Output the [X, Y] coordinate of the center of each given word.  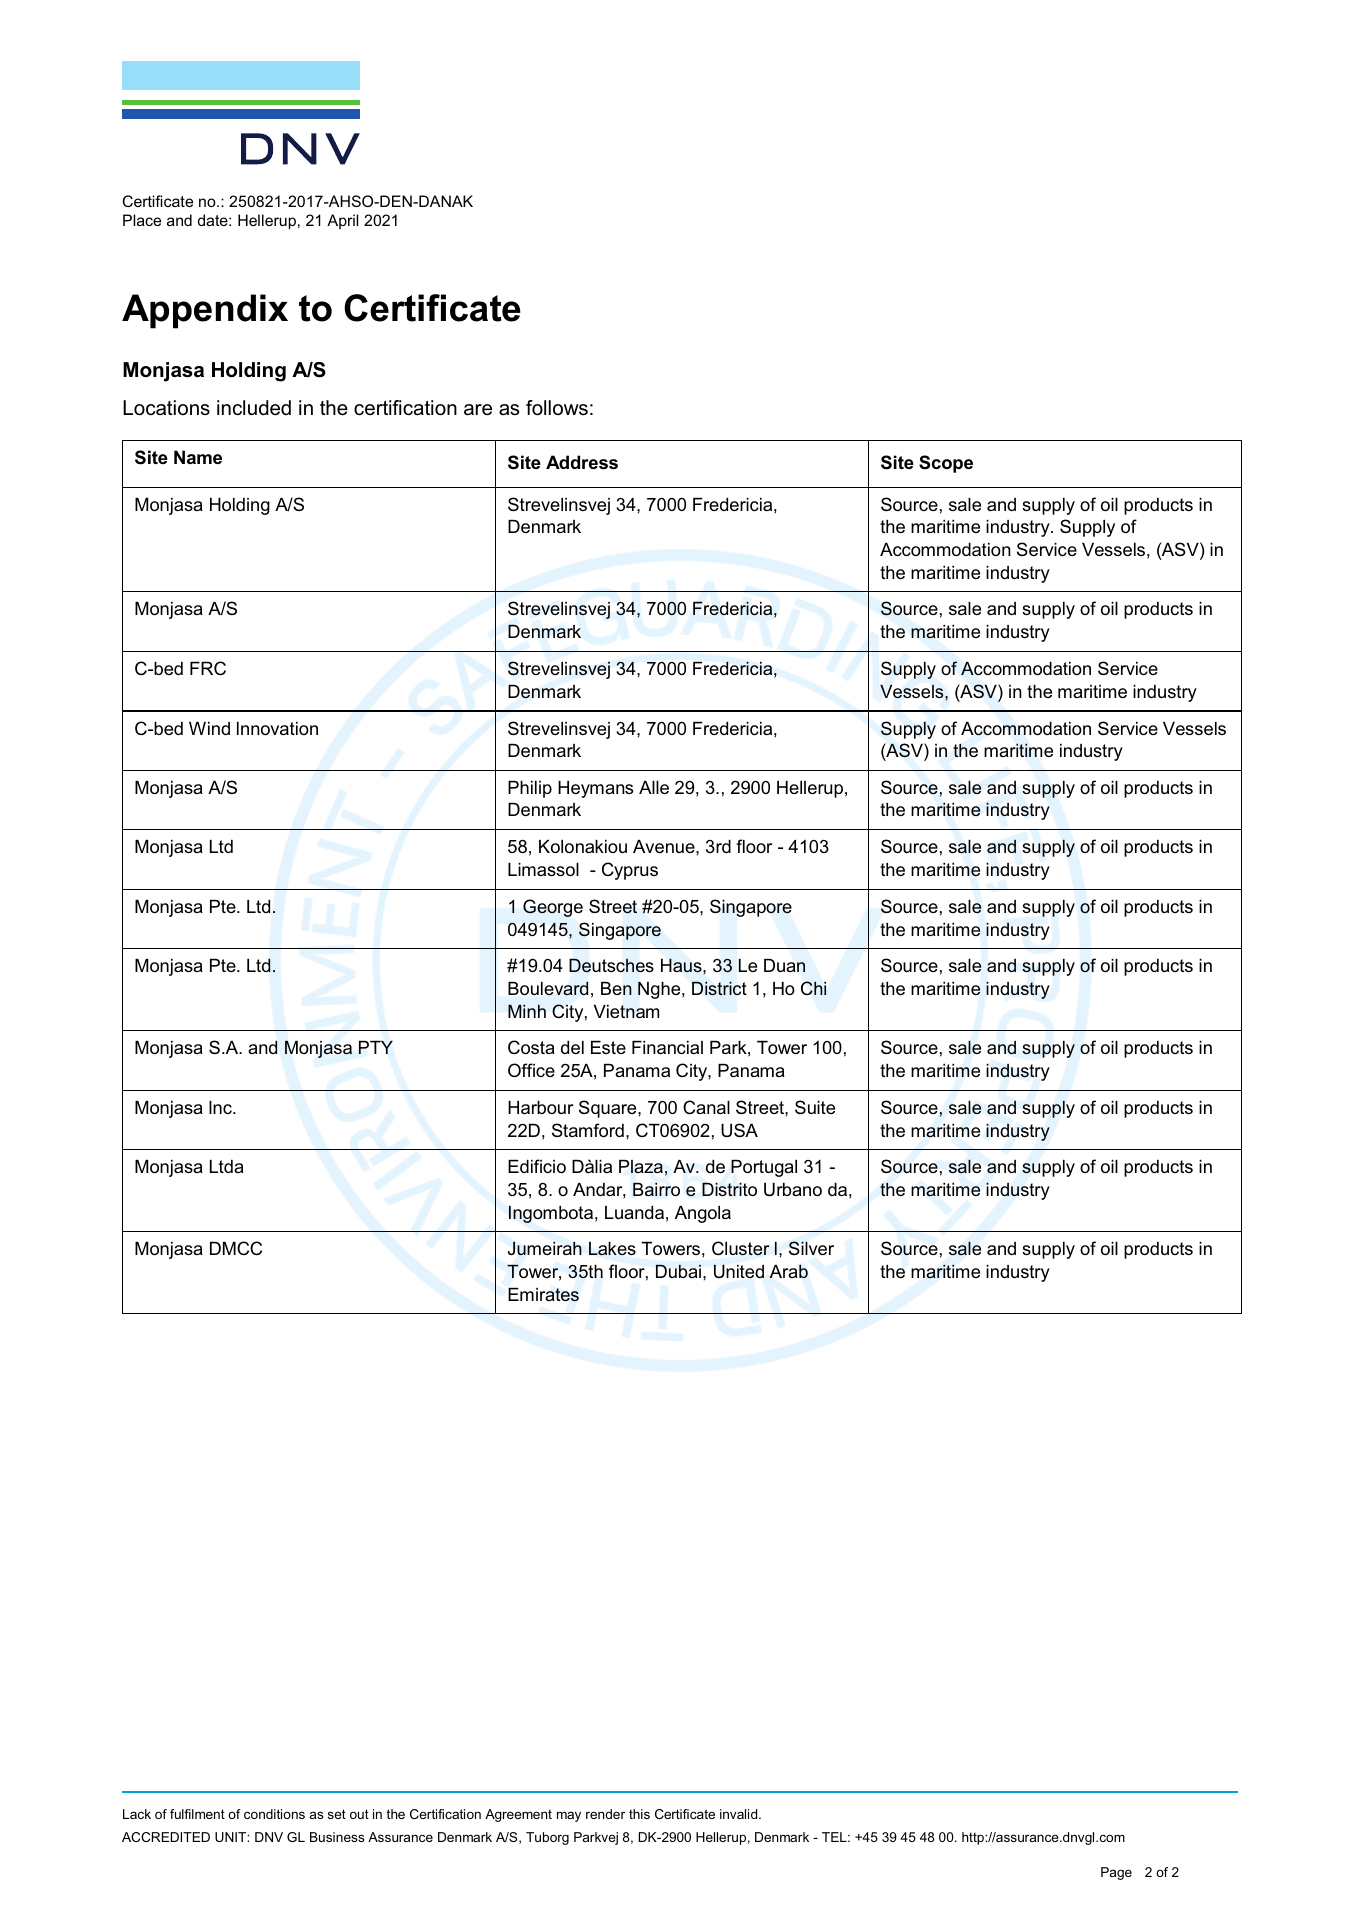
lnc [221, 1107]
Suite [815, 1107]
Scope [946, 464]
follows [557, 408]
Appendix [205, 311]
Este [608, 1047]
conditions [274, 1814]
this [639, 1814]
